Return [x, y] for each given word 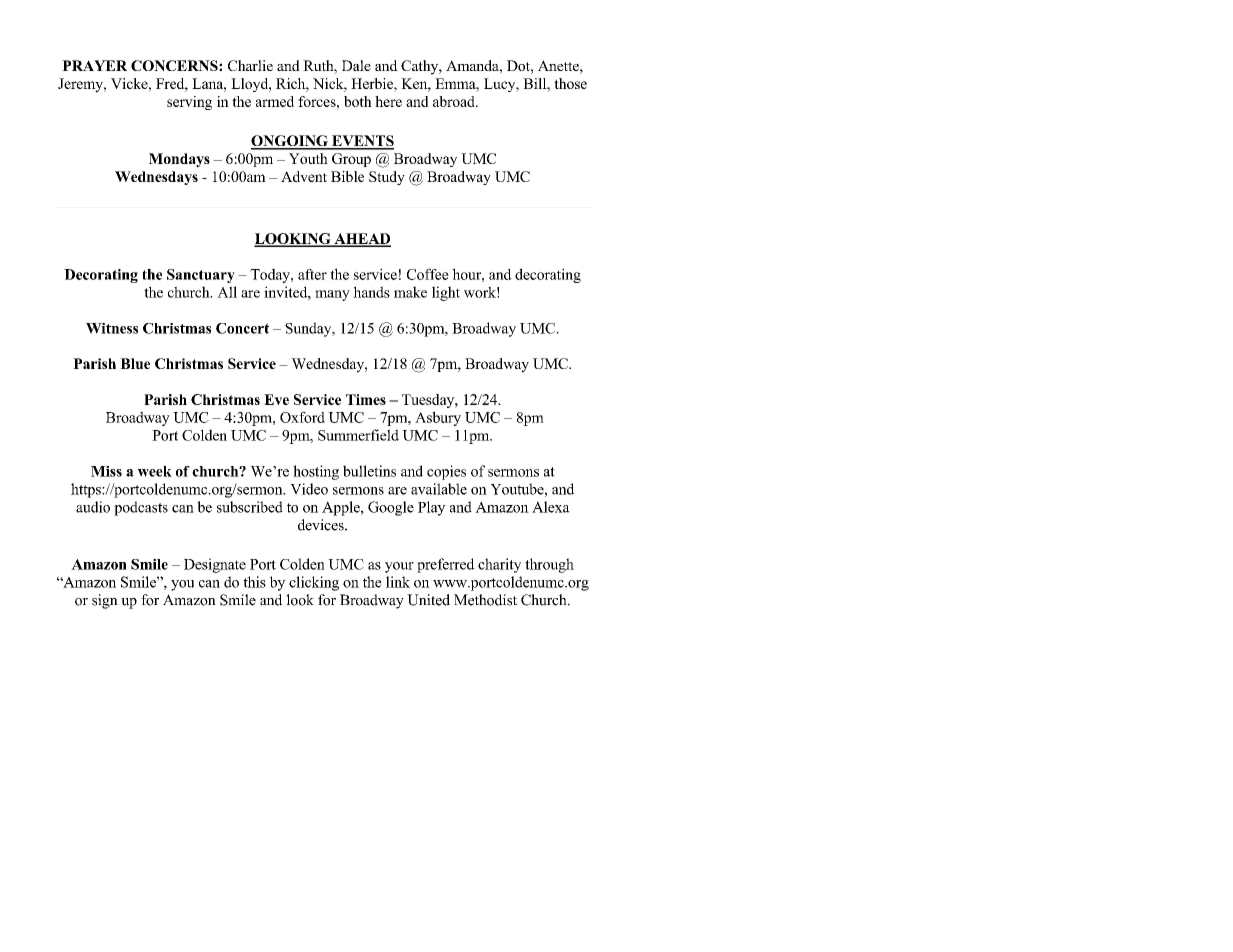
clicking [314, 583]
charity [499, 565]
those [570, 83]
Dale [356, 65]
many [332, 295]
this [254, 582]
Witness [112, 328]
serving [189, 103]
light [446, 293]
